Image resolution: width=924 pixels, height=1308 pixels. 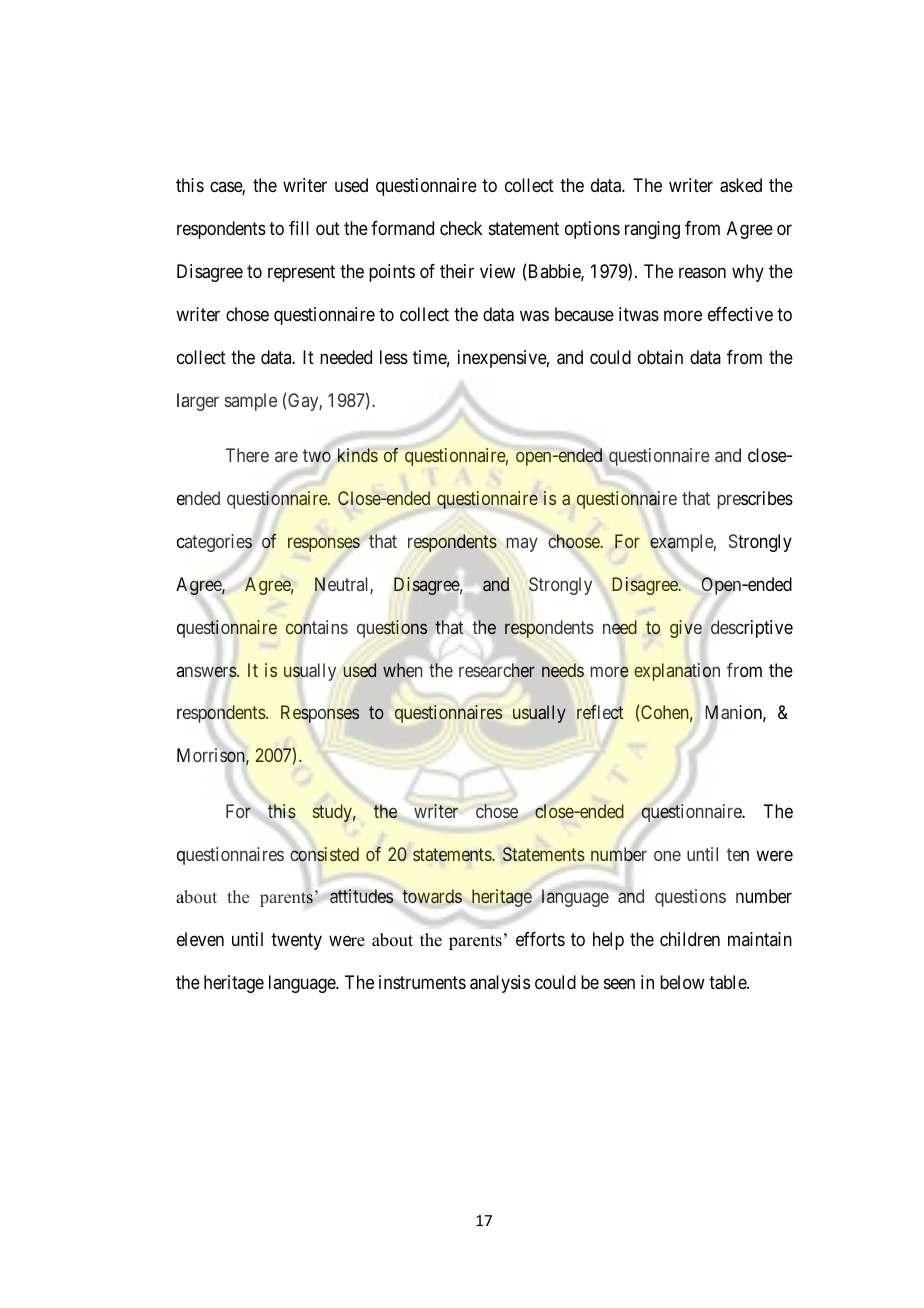 What do you see at coordinates (652, 230) in the screenshot?
I see `ranging` at bounding box center [652, 230].
